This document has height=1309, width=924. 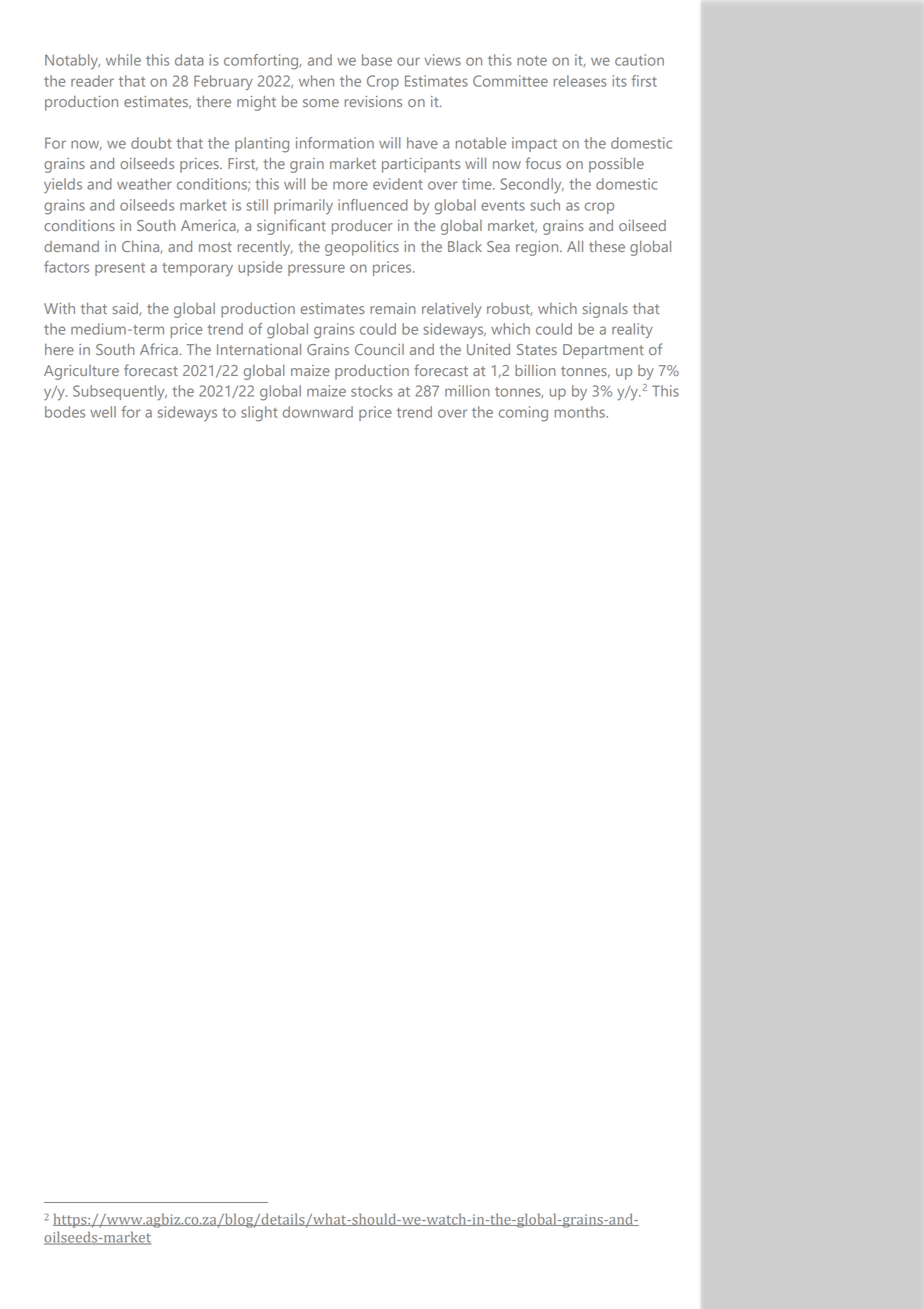 What do you see at coordinates (318, 412) in the document?
I see `downward` at bounding box center [318, 412].
